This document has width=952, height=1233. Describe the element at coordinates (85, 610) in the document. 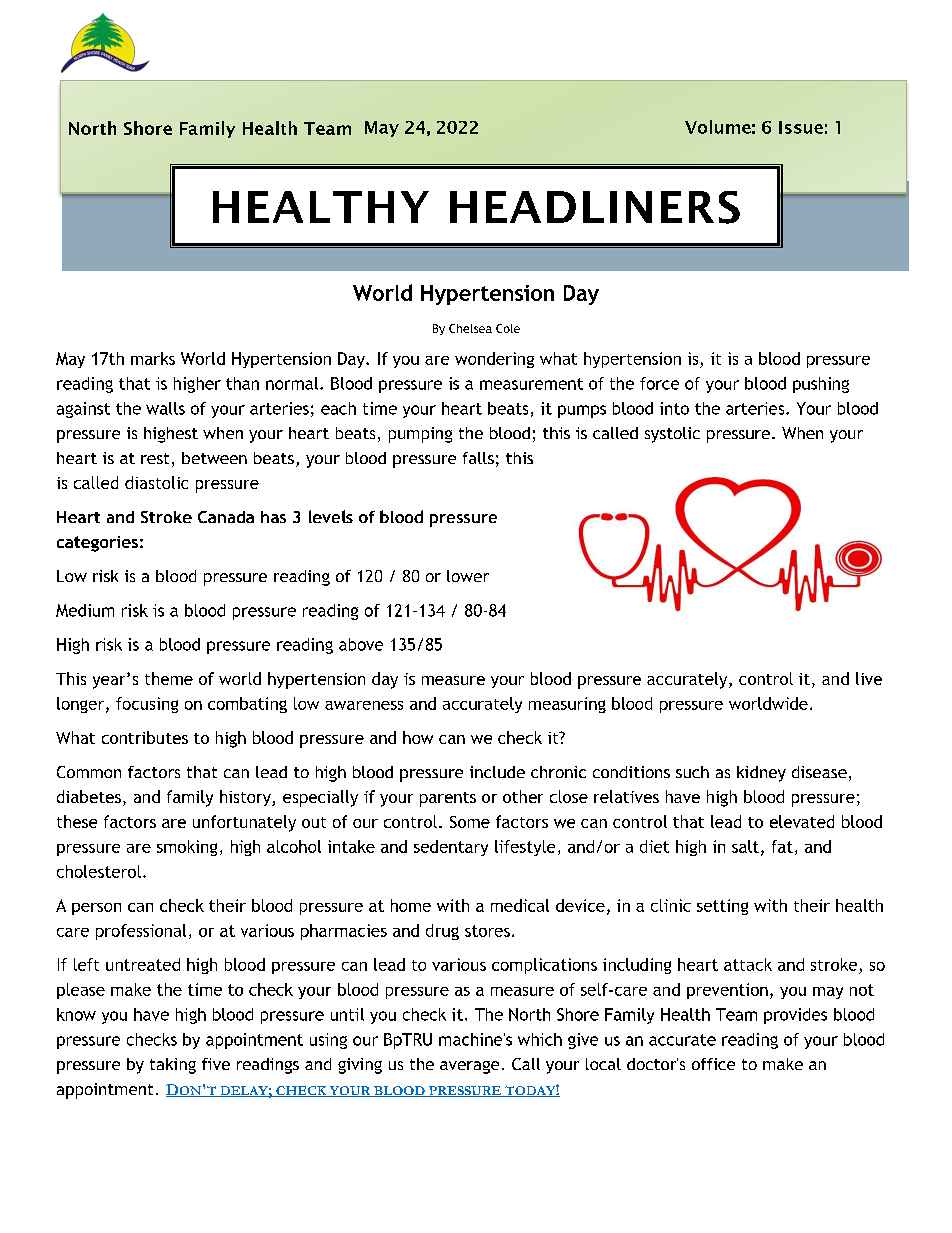

I see `Medium` at that location.
